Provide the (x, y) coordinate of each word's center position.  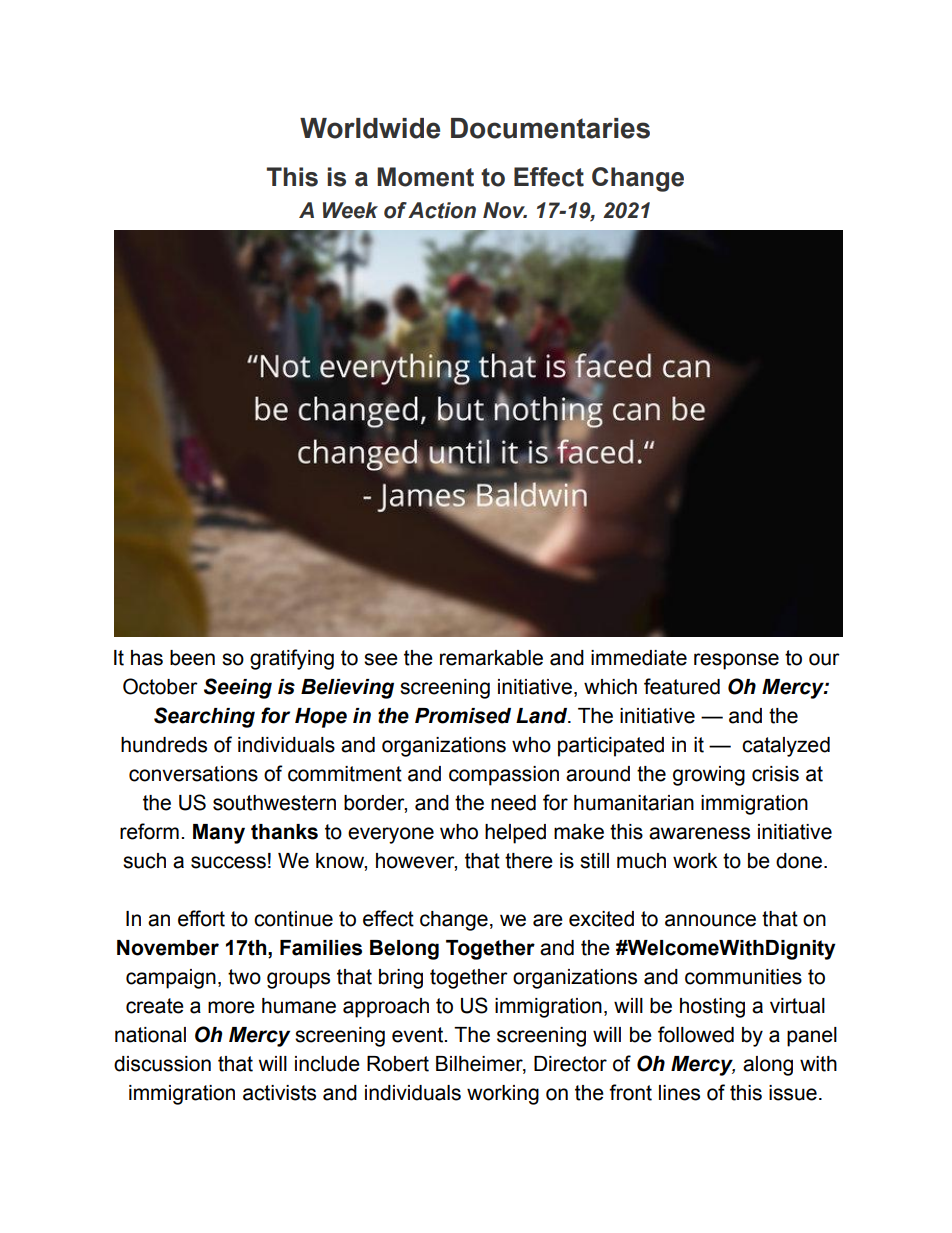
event (419, 1035)
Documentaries (550, 128)
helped (515, 834)
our (824, 659)
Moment (425, 177)
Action (442, 210)
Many (219, 834)
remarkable (491, 658)
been (192, 658)
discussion (162, 1064)
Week (350, 210)
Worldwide (370, 128)
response (736, 661)
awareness (699, 833)
